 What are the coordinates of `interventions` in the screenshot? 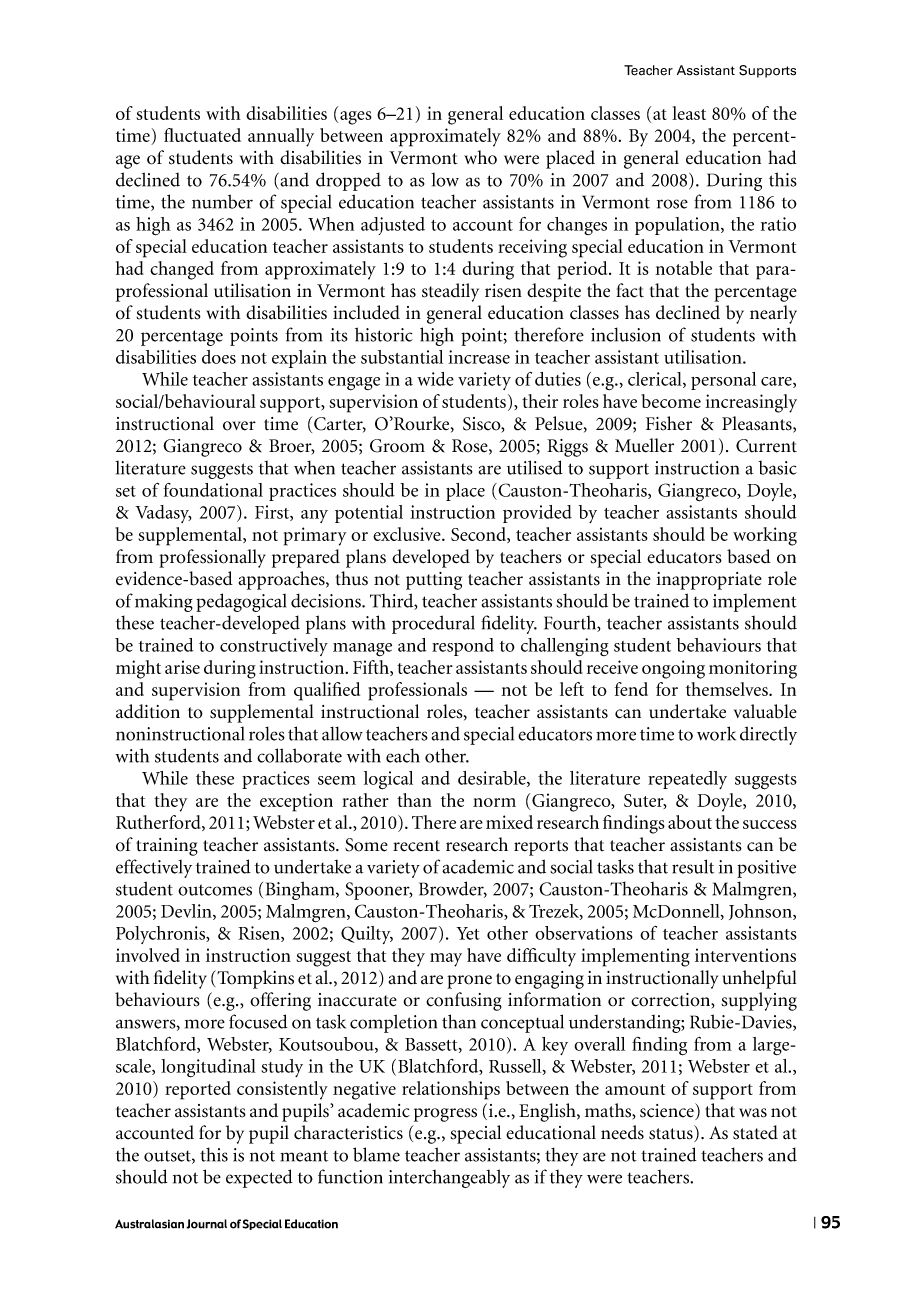 It's located at (745, 955).
